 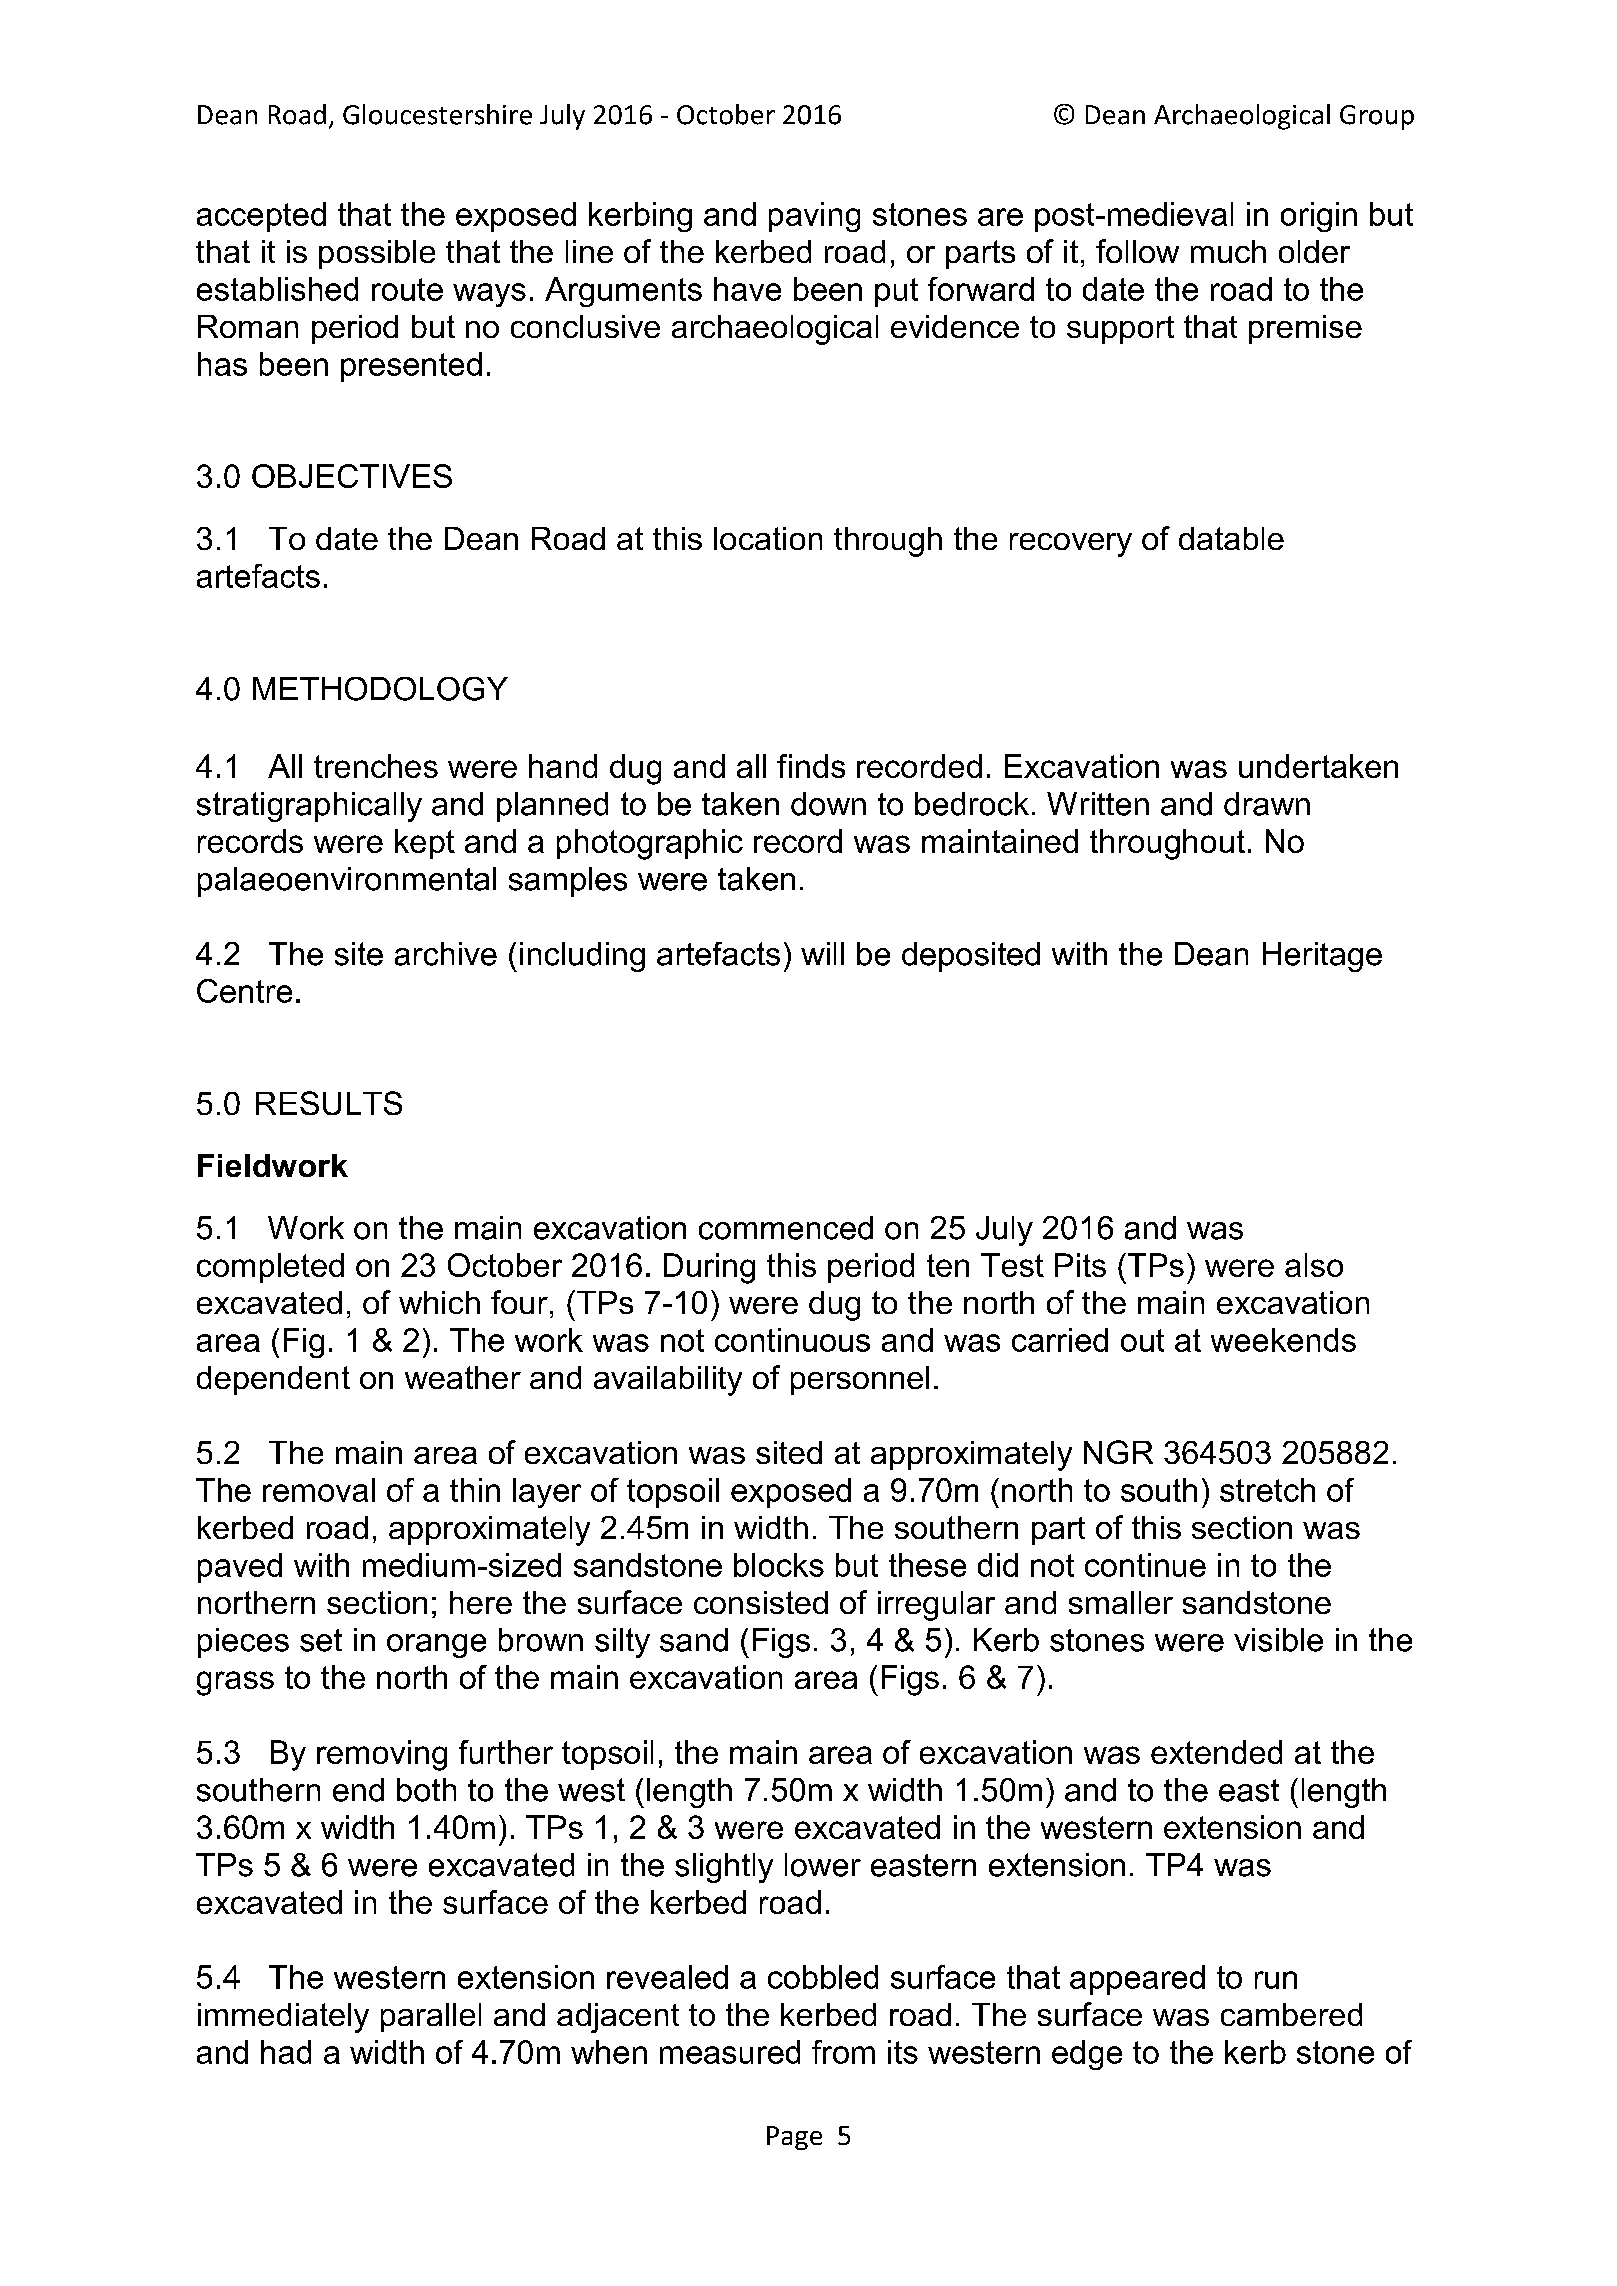 What do you see at coordinates (860, 1380) in the screenshot?
I see `personnel` at bounding box center [860, 1380].
